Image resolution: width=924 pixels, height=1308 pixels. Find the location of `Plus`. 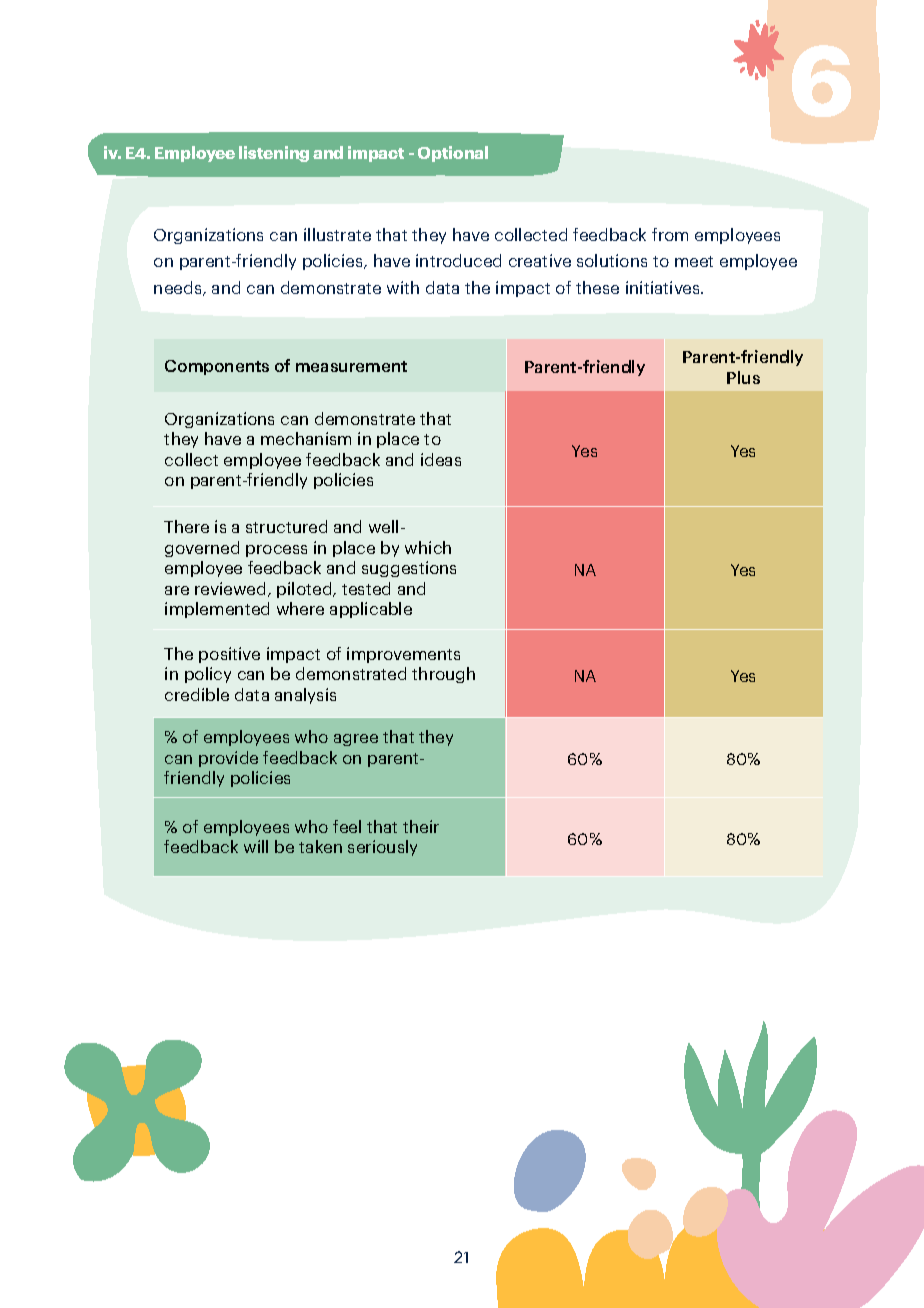

Plus is located at coordinates (743, 377).
